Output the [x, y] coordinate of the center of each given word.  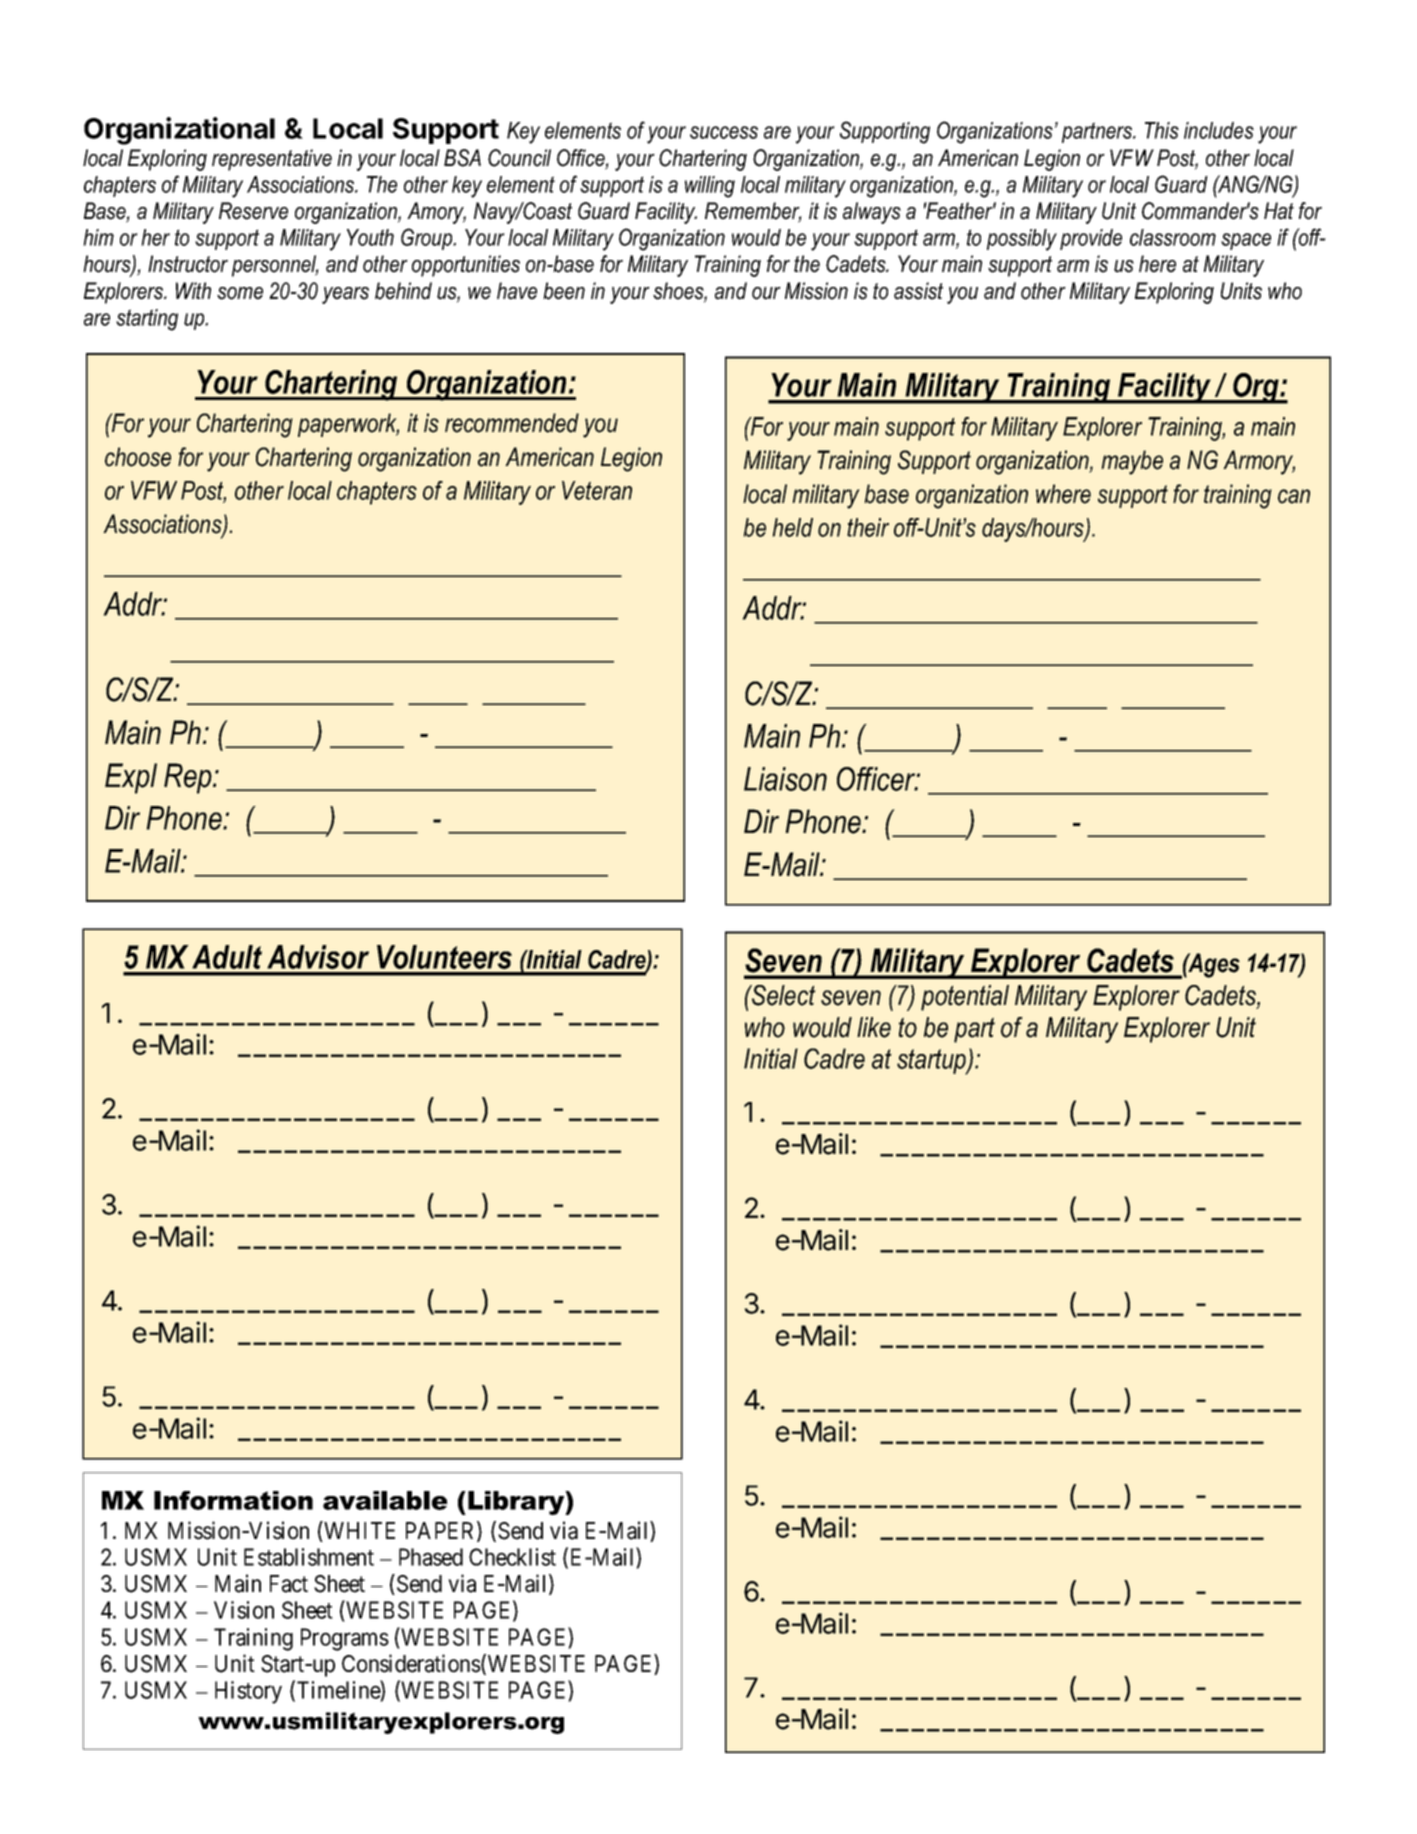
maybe [1132, 462]
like [874, 1027]
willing [710, 187]
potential [965, 998]
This [1162, 130]
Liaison [785, 779]
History [248, 1692]
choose [138, 457]
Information [233, 1500]
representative [272, 160]
